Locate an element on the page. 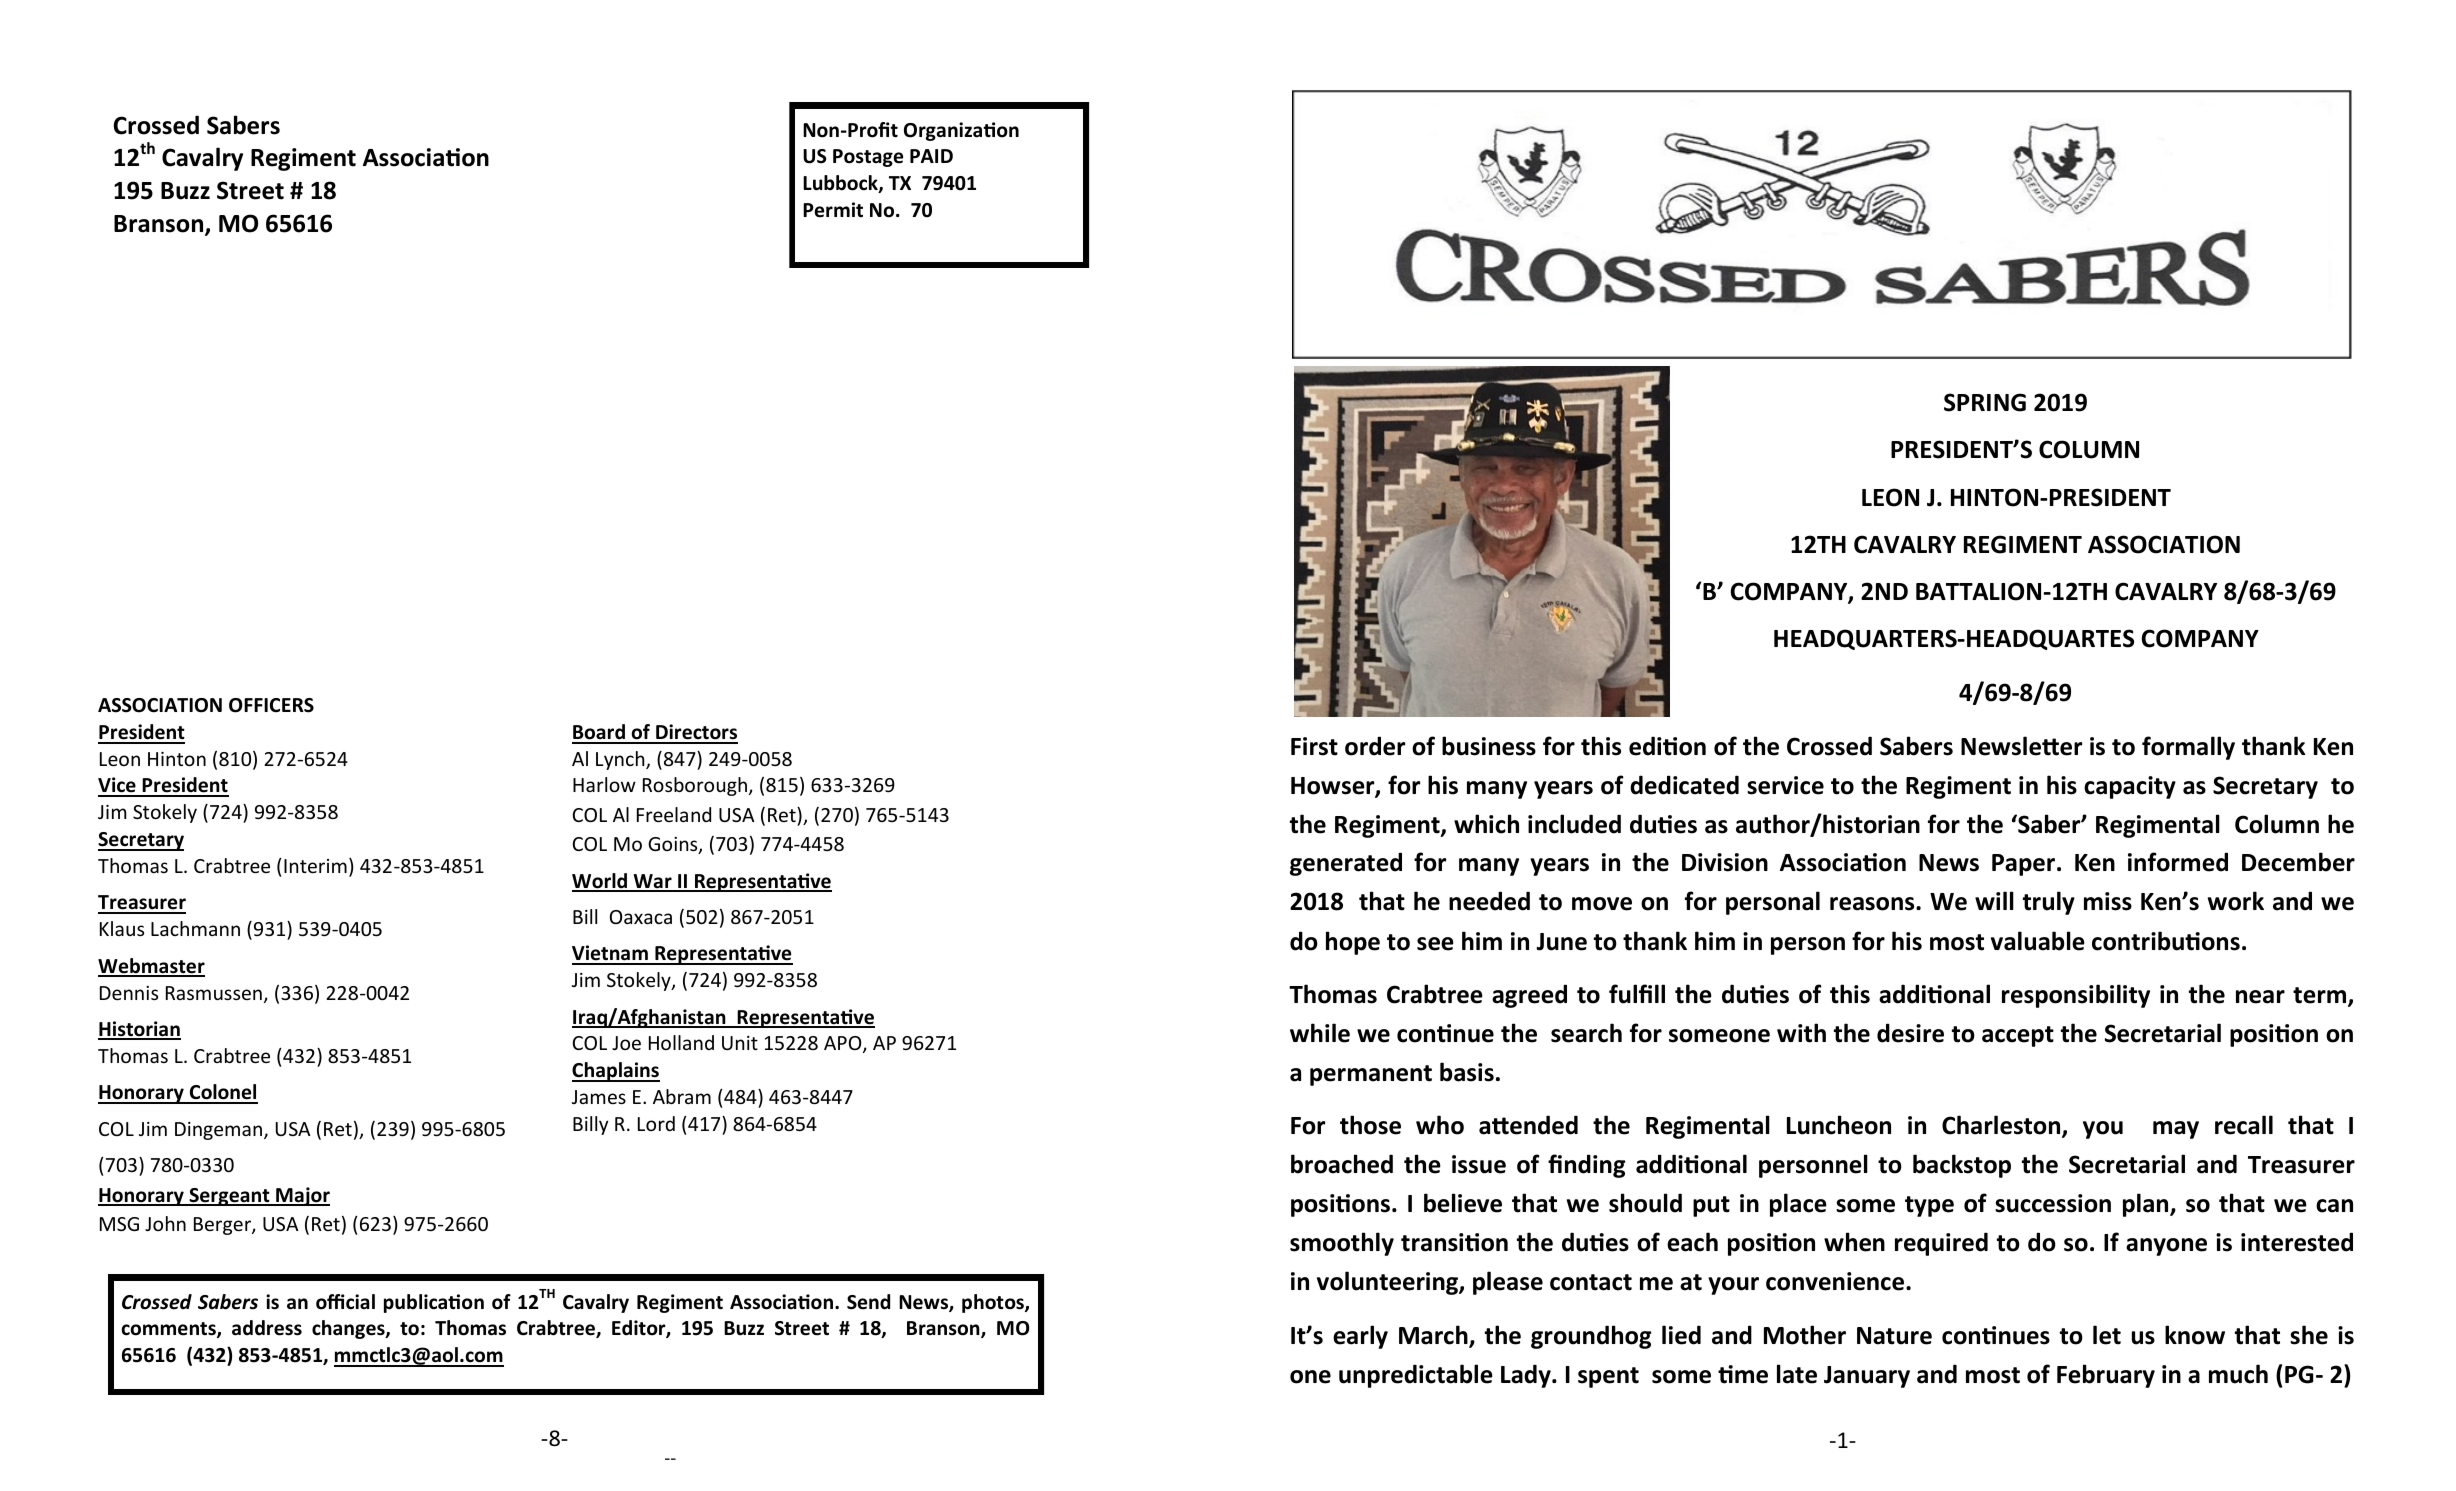  valuable is located at coordinates (2038, 941).
